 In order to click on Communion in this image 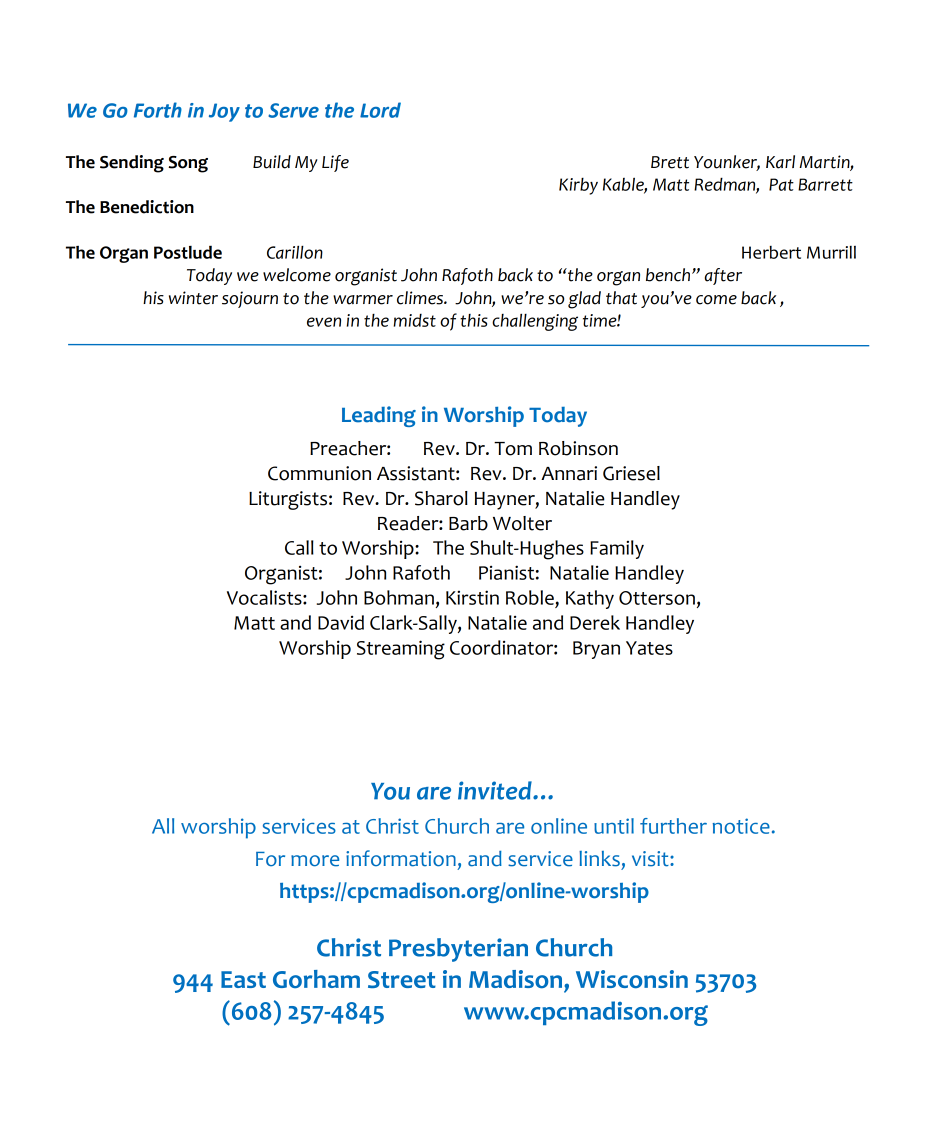, I will do `click(319, 473)`.
